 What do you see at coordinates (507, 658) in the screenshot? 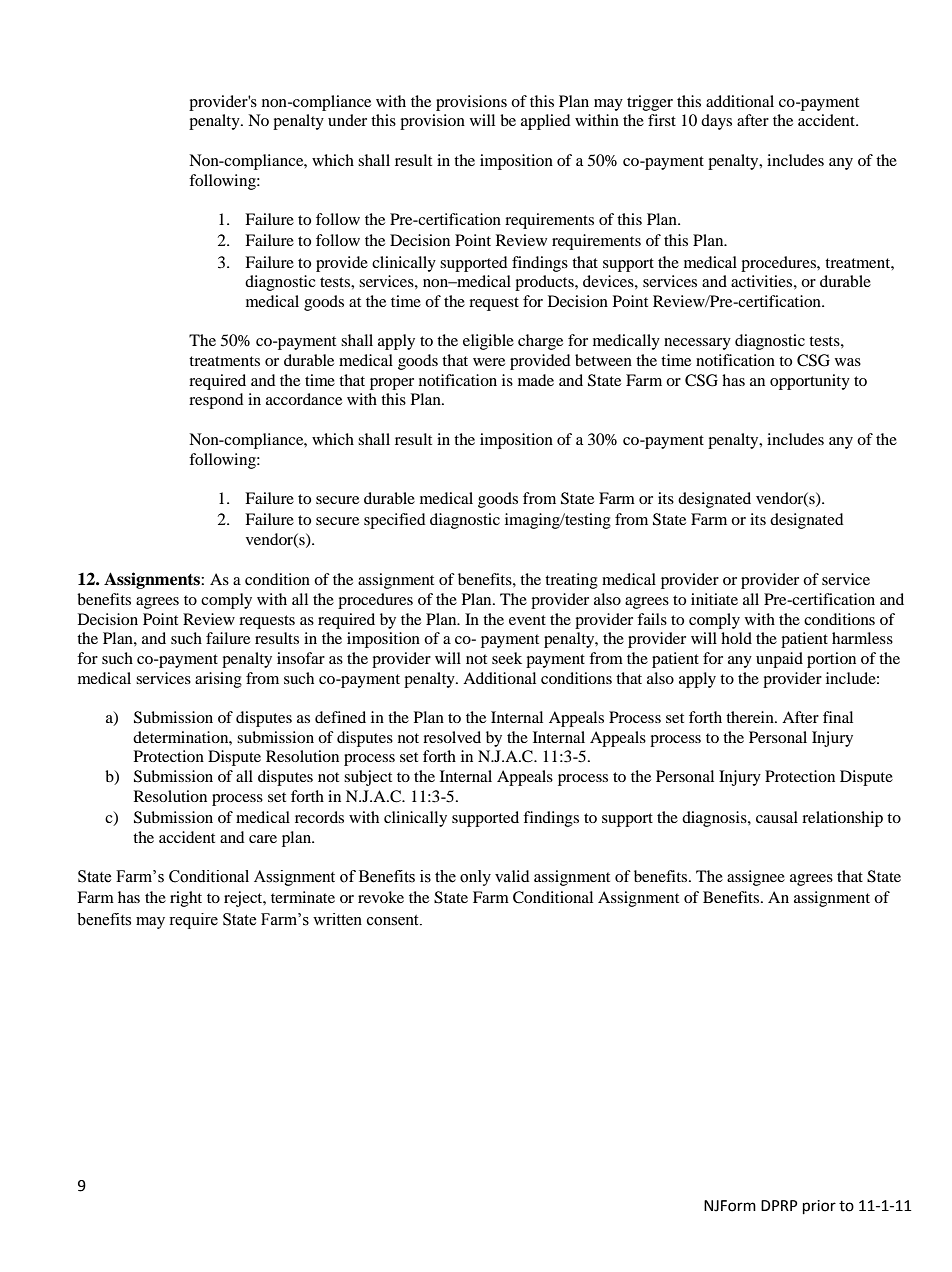
I see `seek` at bounding box center [507, 658].
